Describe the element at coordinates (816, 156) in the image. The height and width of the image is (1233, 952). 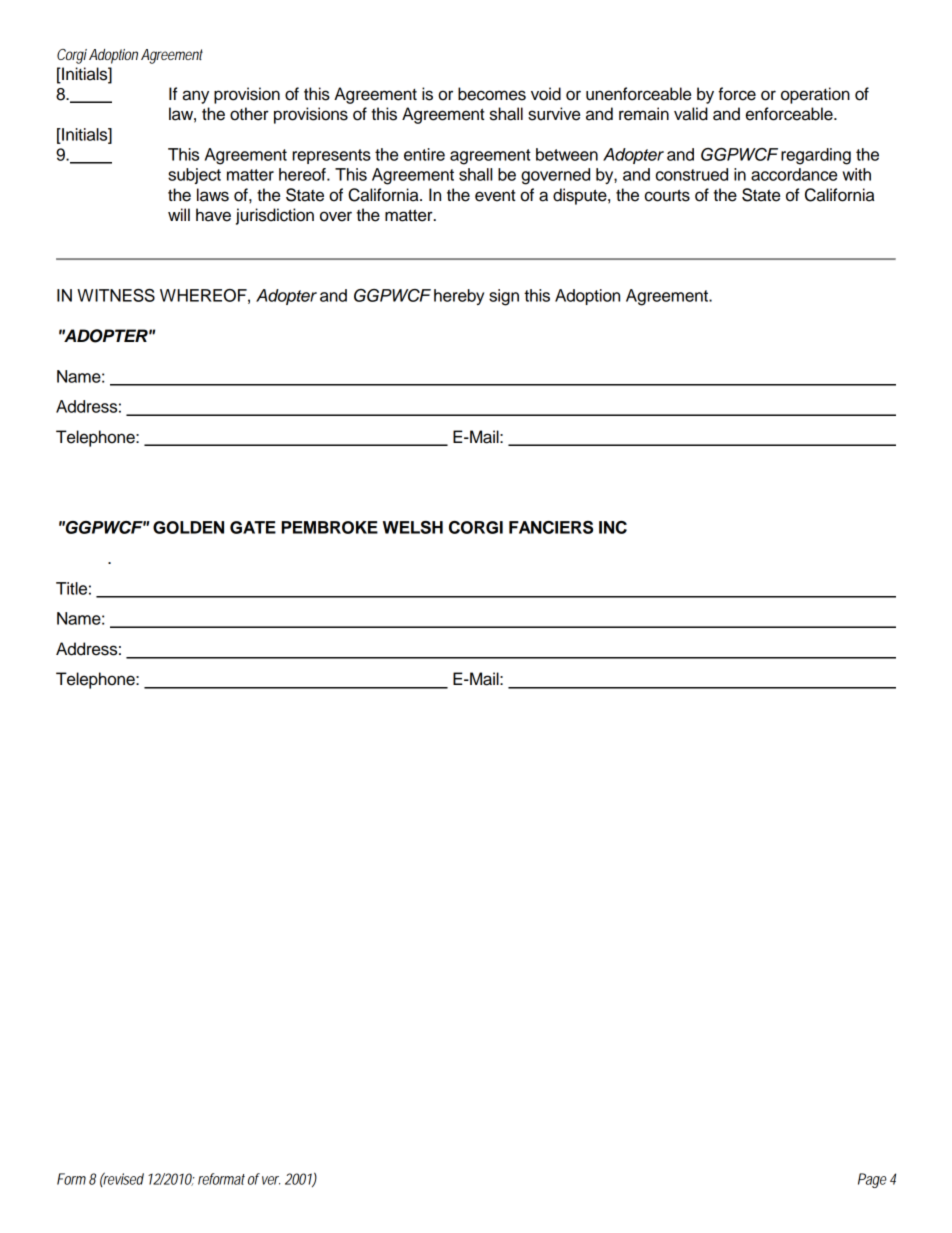
I see `regarding` at that location.
